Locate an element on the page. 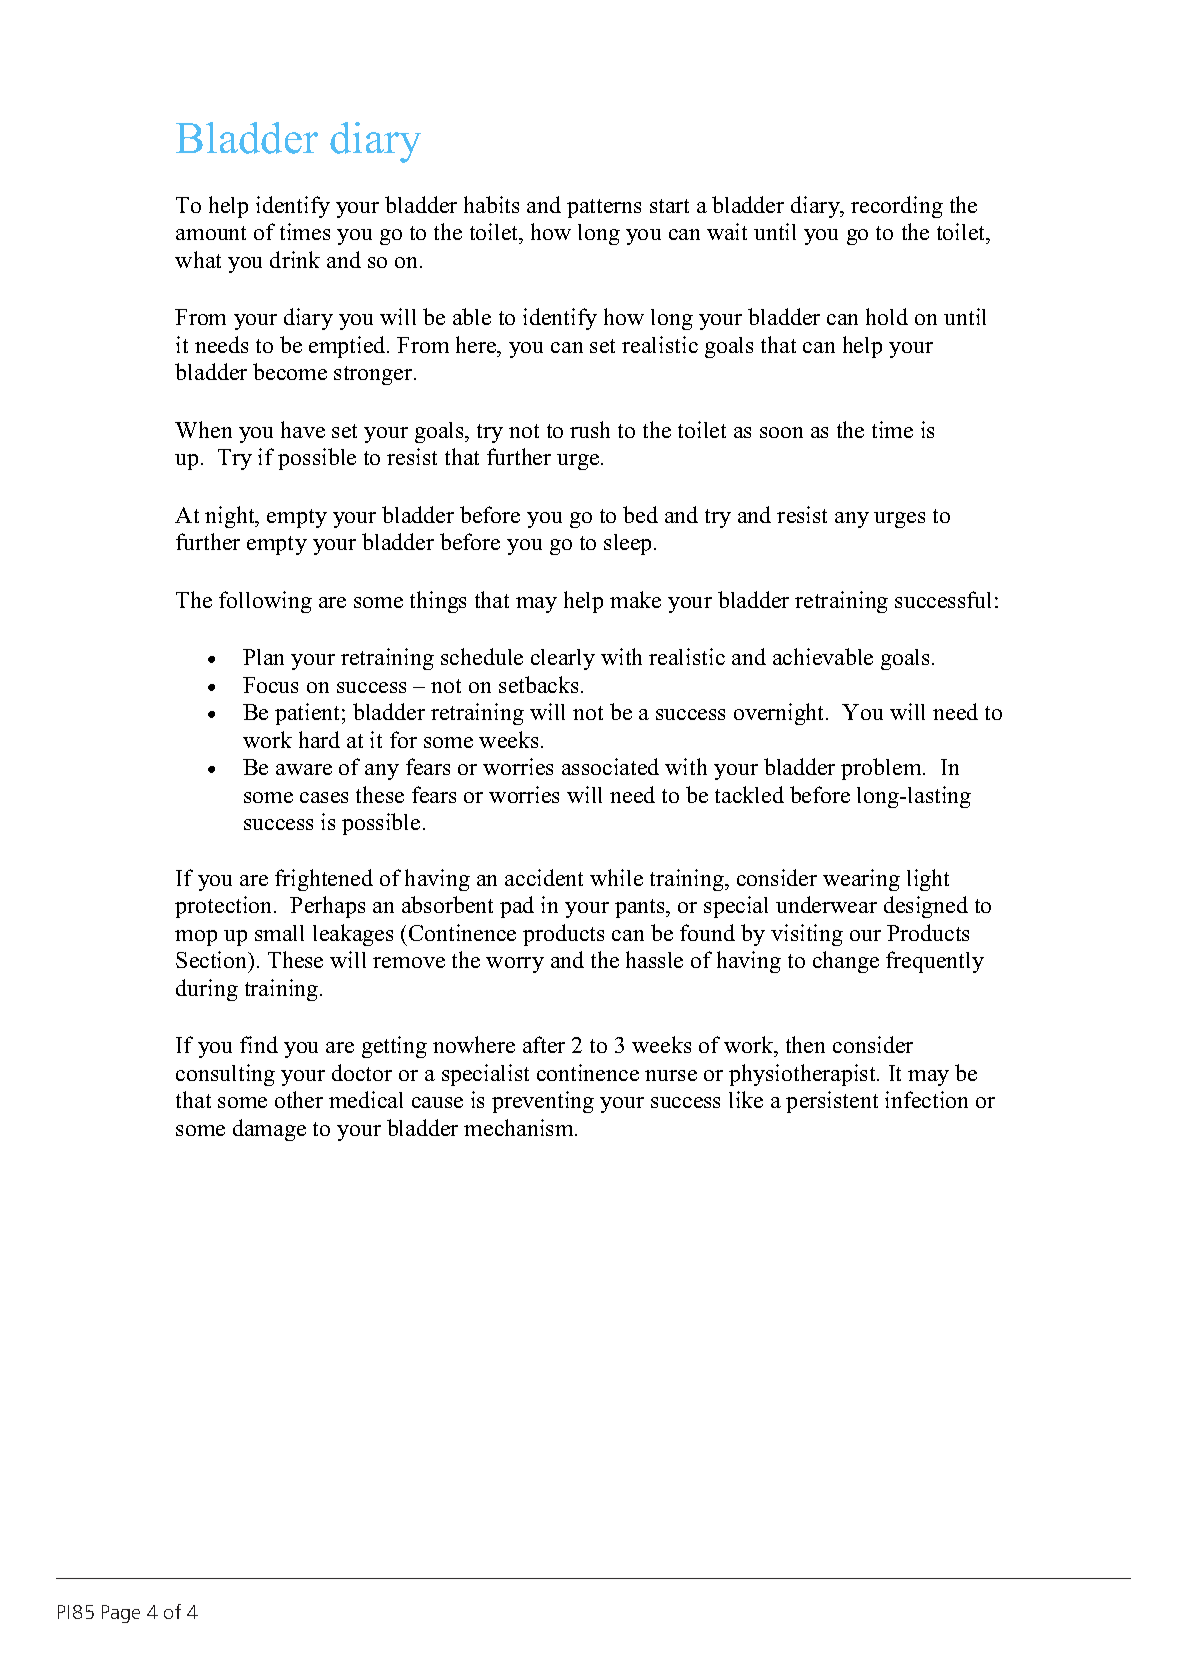  recording is located at coordinates (897, 207).
